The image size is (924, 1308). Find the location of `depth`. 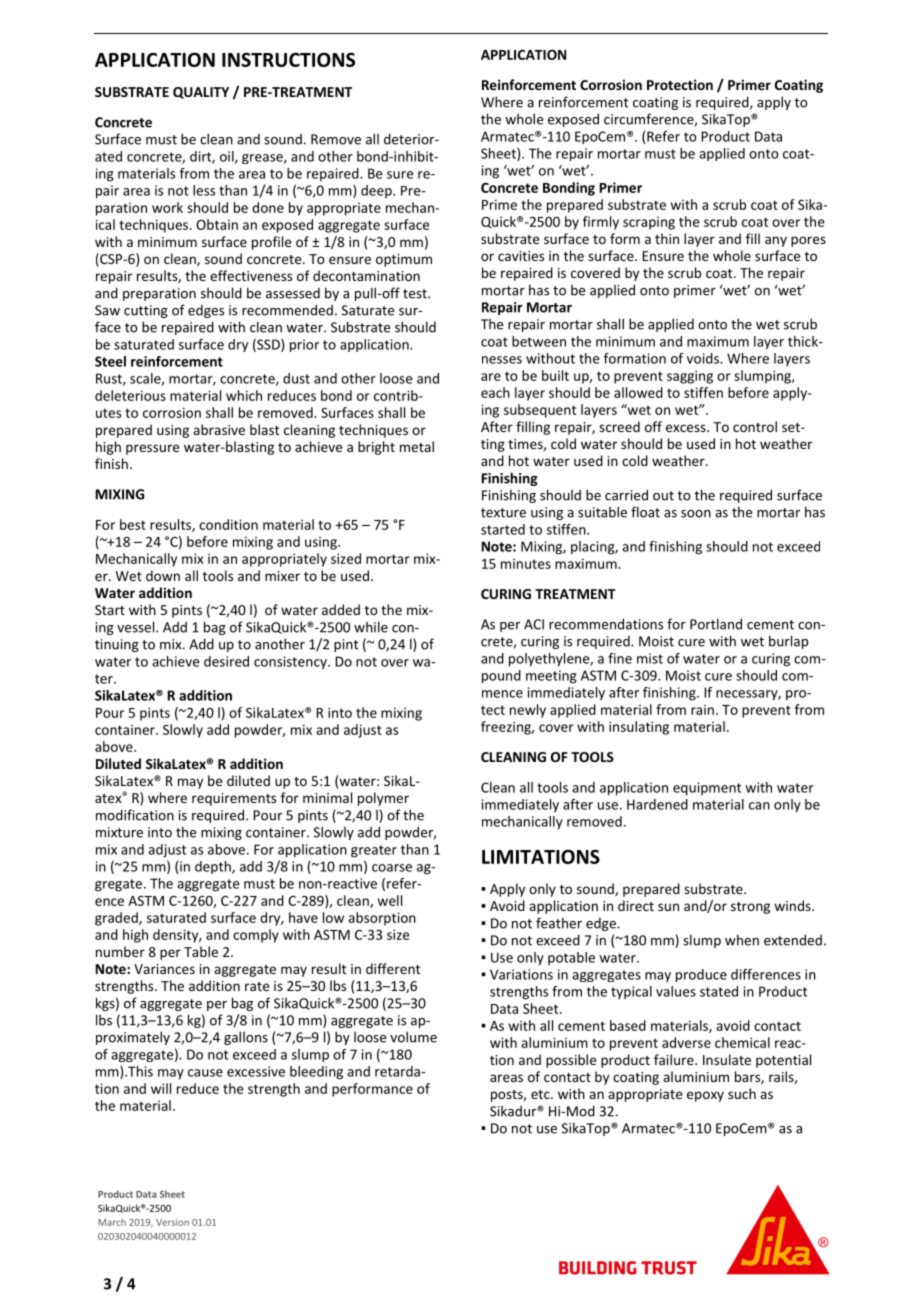

depth is located at coordinates (214, 867).
